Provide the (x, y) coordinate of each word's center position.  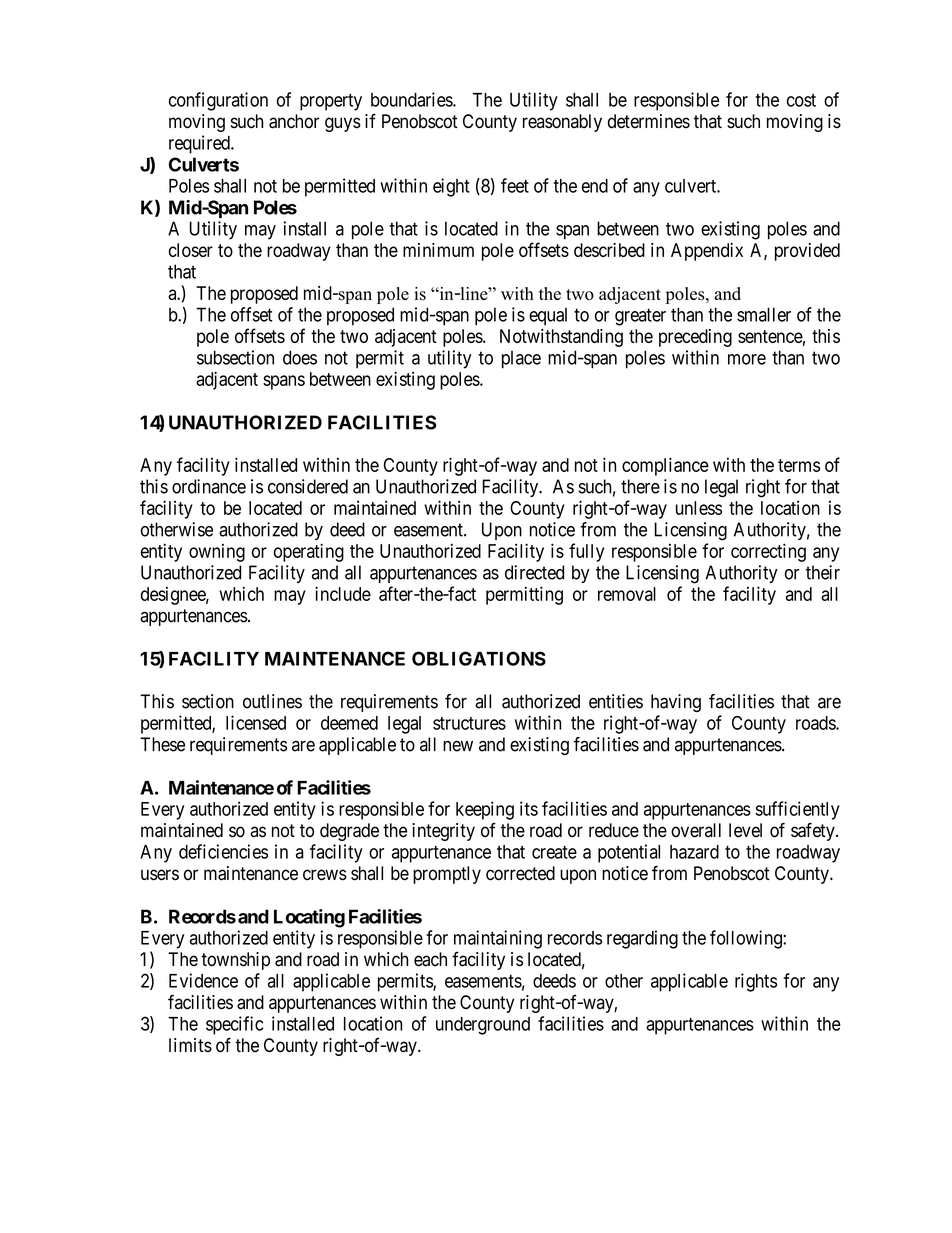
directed (534, 572)
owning (217, 553)
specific (234, 1025)
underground (483, 1026)
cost (801, 100)
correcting (768, 552)
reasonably (562, 123)
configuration (218, 101)
